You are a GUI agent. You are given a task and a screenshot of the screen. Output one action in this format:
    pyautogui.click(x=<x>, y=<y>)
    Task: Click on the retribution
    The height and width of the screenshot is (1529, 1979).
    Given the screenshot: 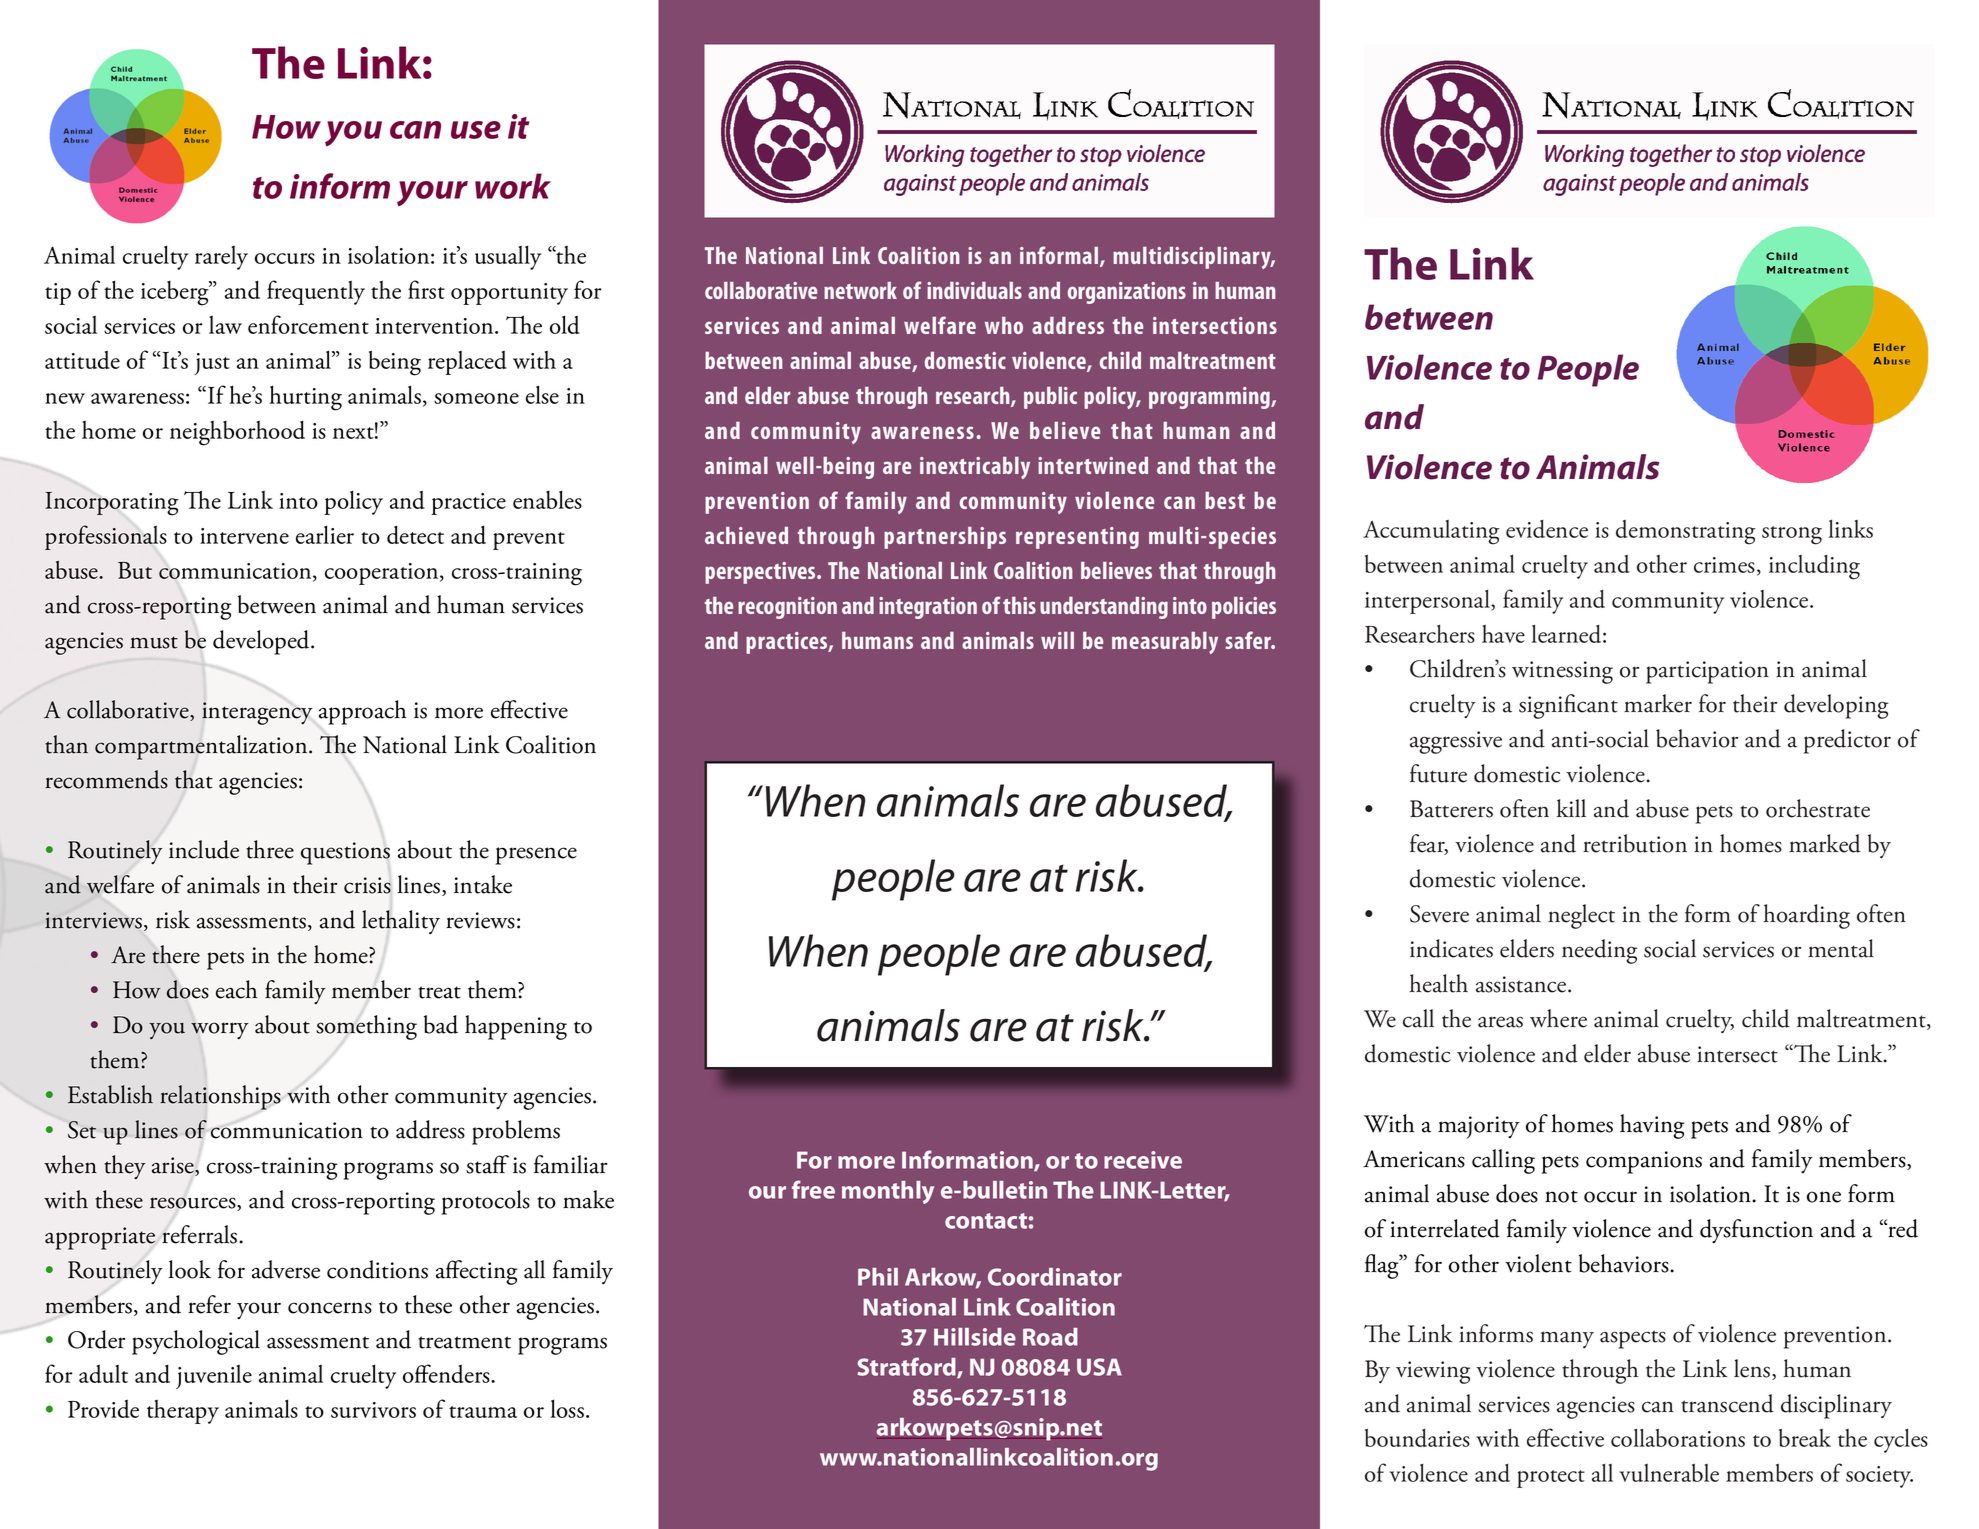 What is the action you would take?
    pyautogui.click(x=1635, y=843)
